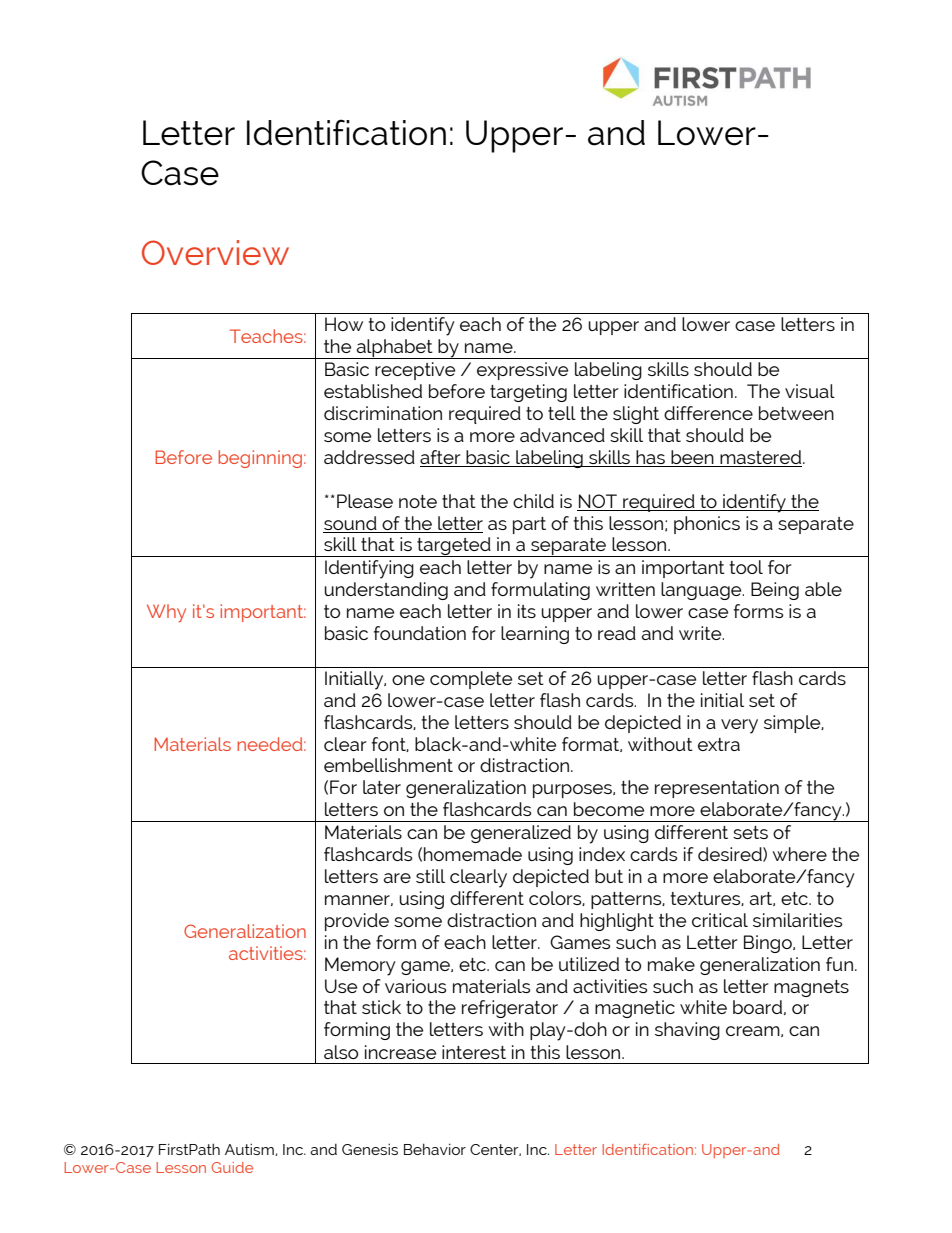 The height and width of the document is (1233, 952). I want to click on Being, so click(775, 591).
